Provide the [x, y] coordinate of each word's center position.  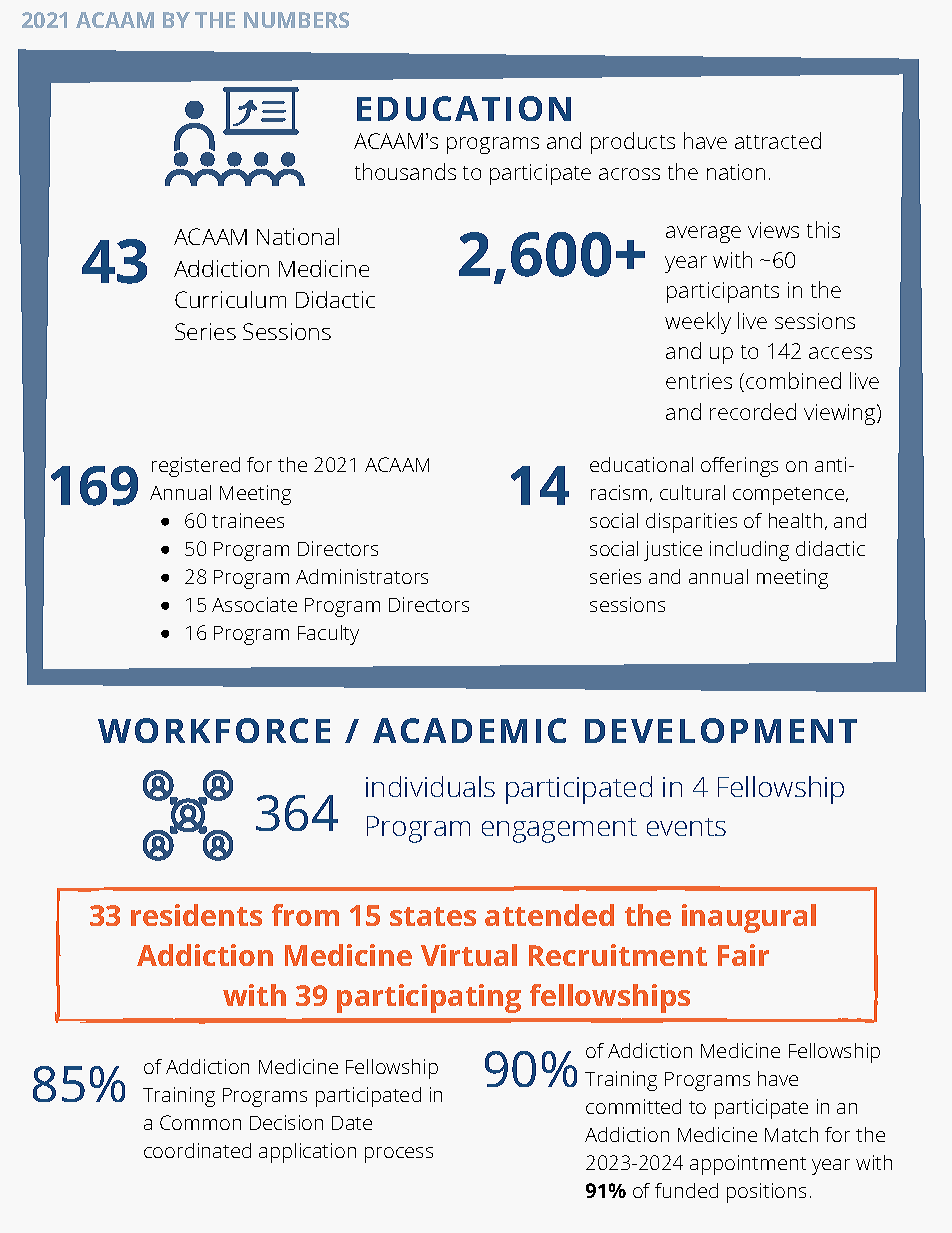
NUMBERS [296, 20]
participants [723, 292]
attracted [778, 140]
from [305, 915]
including [749, 551]
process [399, 1155]
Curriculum [230, 299]
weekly [698, 323]
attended [549, 915]
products [633, 143]
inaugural [749, 918]
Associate [254, 604]
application [307, 1153]
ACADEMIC [469, 730]
